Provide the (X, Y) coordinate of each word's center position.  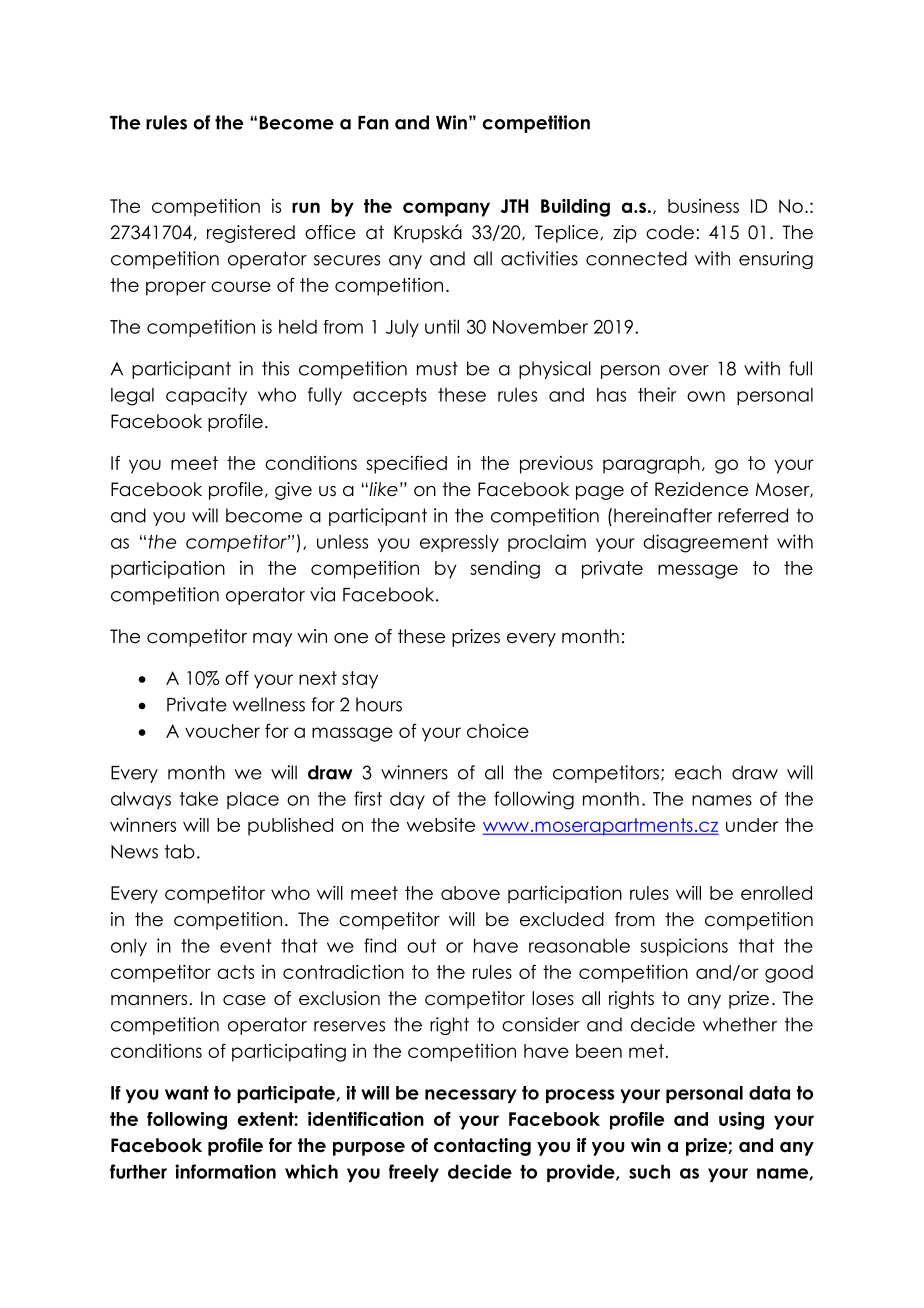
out (421, 946)
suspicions (684, 947)
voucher (222, 731)
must (437, 368)
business (703, 206)
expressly (459, 543)
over (689, 370)
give (293, 491)
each (698, 772)
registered (251, 234)
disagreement (706, 543)
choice (498, 731)
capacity (206, 396)
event (246, 946)
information (225, 1171)
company (446, 209)
